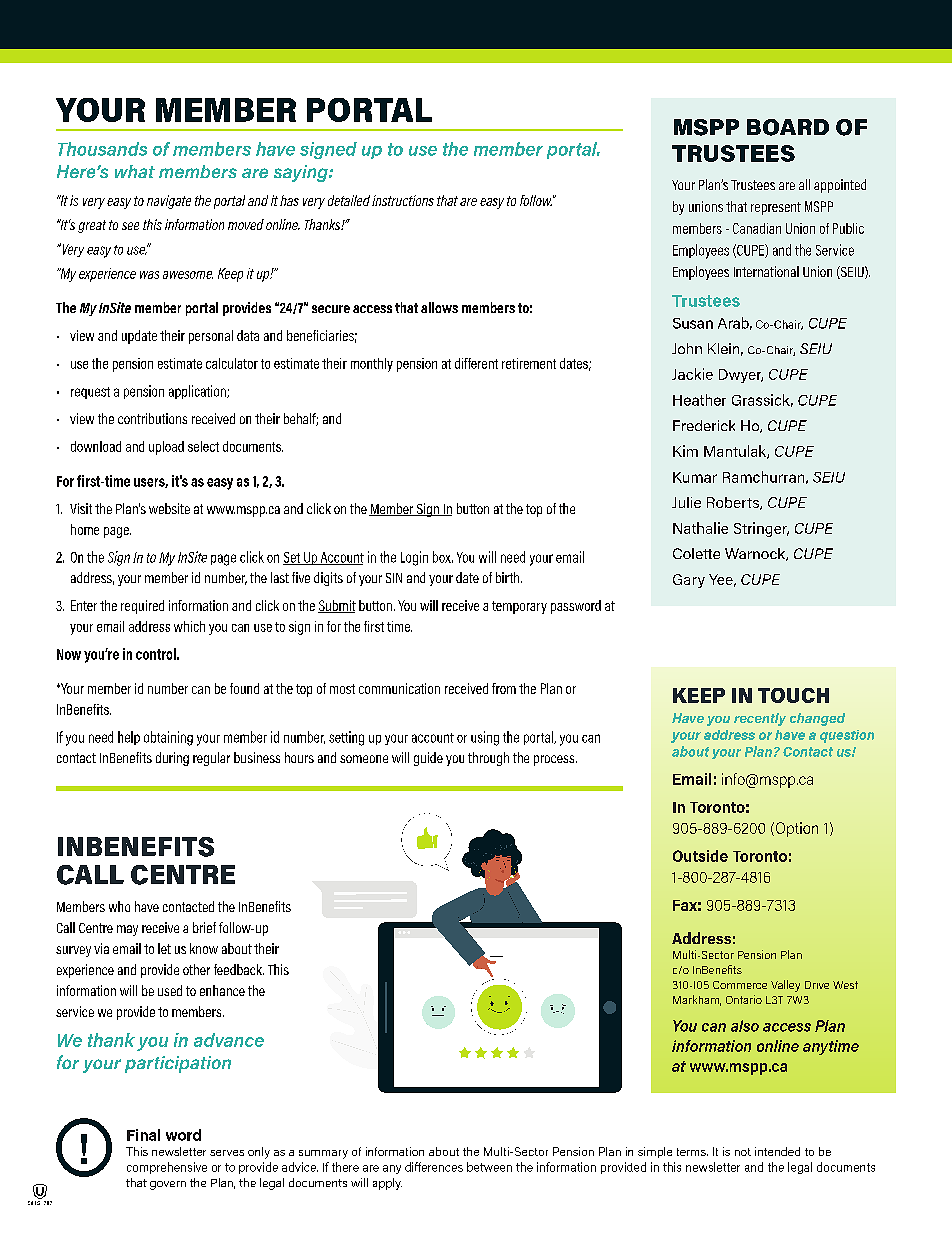 Image resolution: width=952 pixels, height=1233 pixels. What do you see at coordinates (172, 759) in the document?
I see `during` at bounding box center [172, 759].
